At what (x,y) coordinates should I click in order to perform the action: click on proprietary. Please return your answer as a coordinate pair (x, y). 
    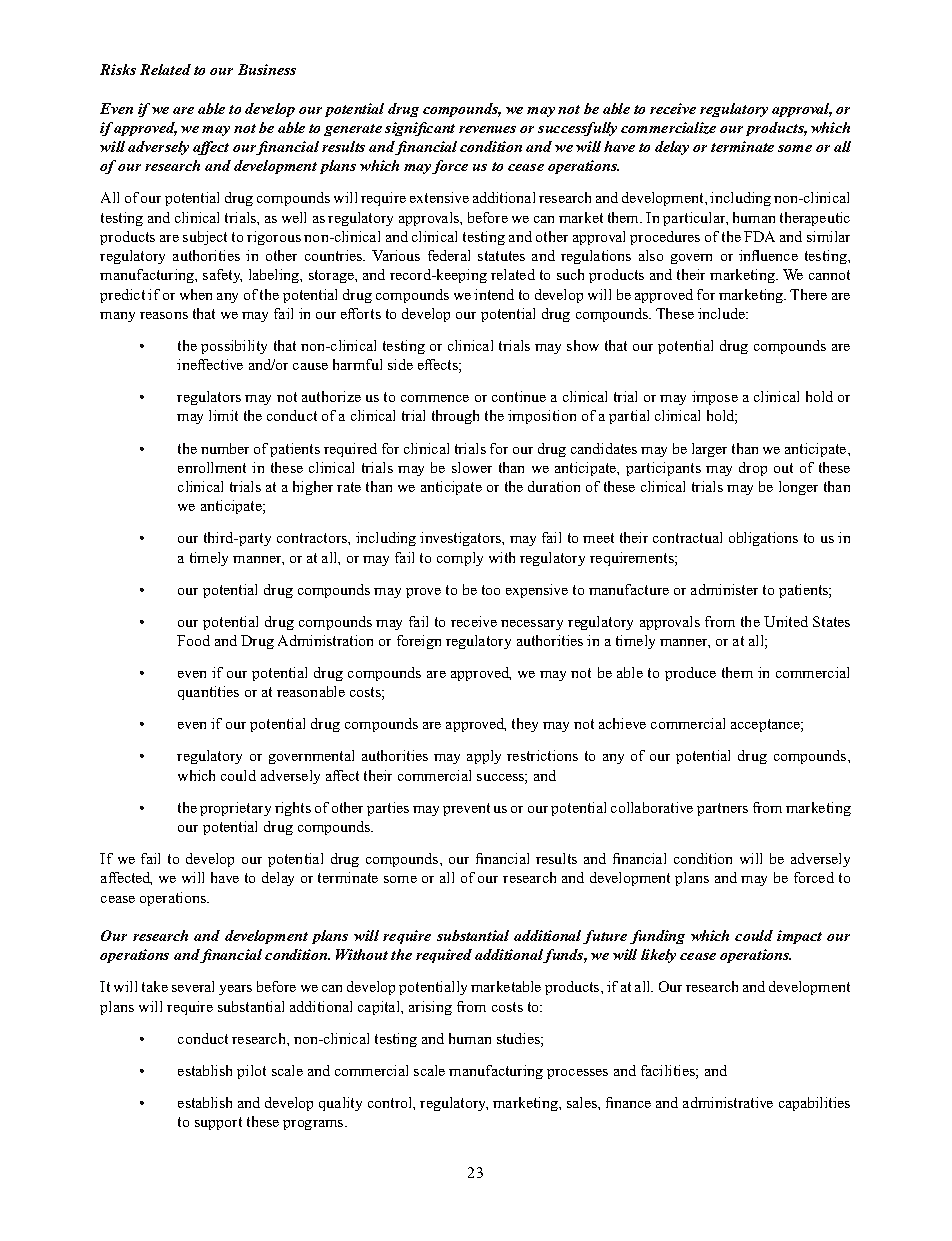
    Looking at the image, I should click on (235, 809).
